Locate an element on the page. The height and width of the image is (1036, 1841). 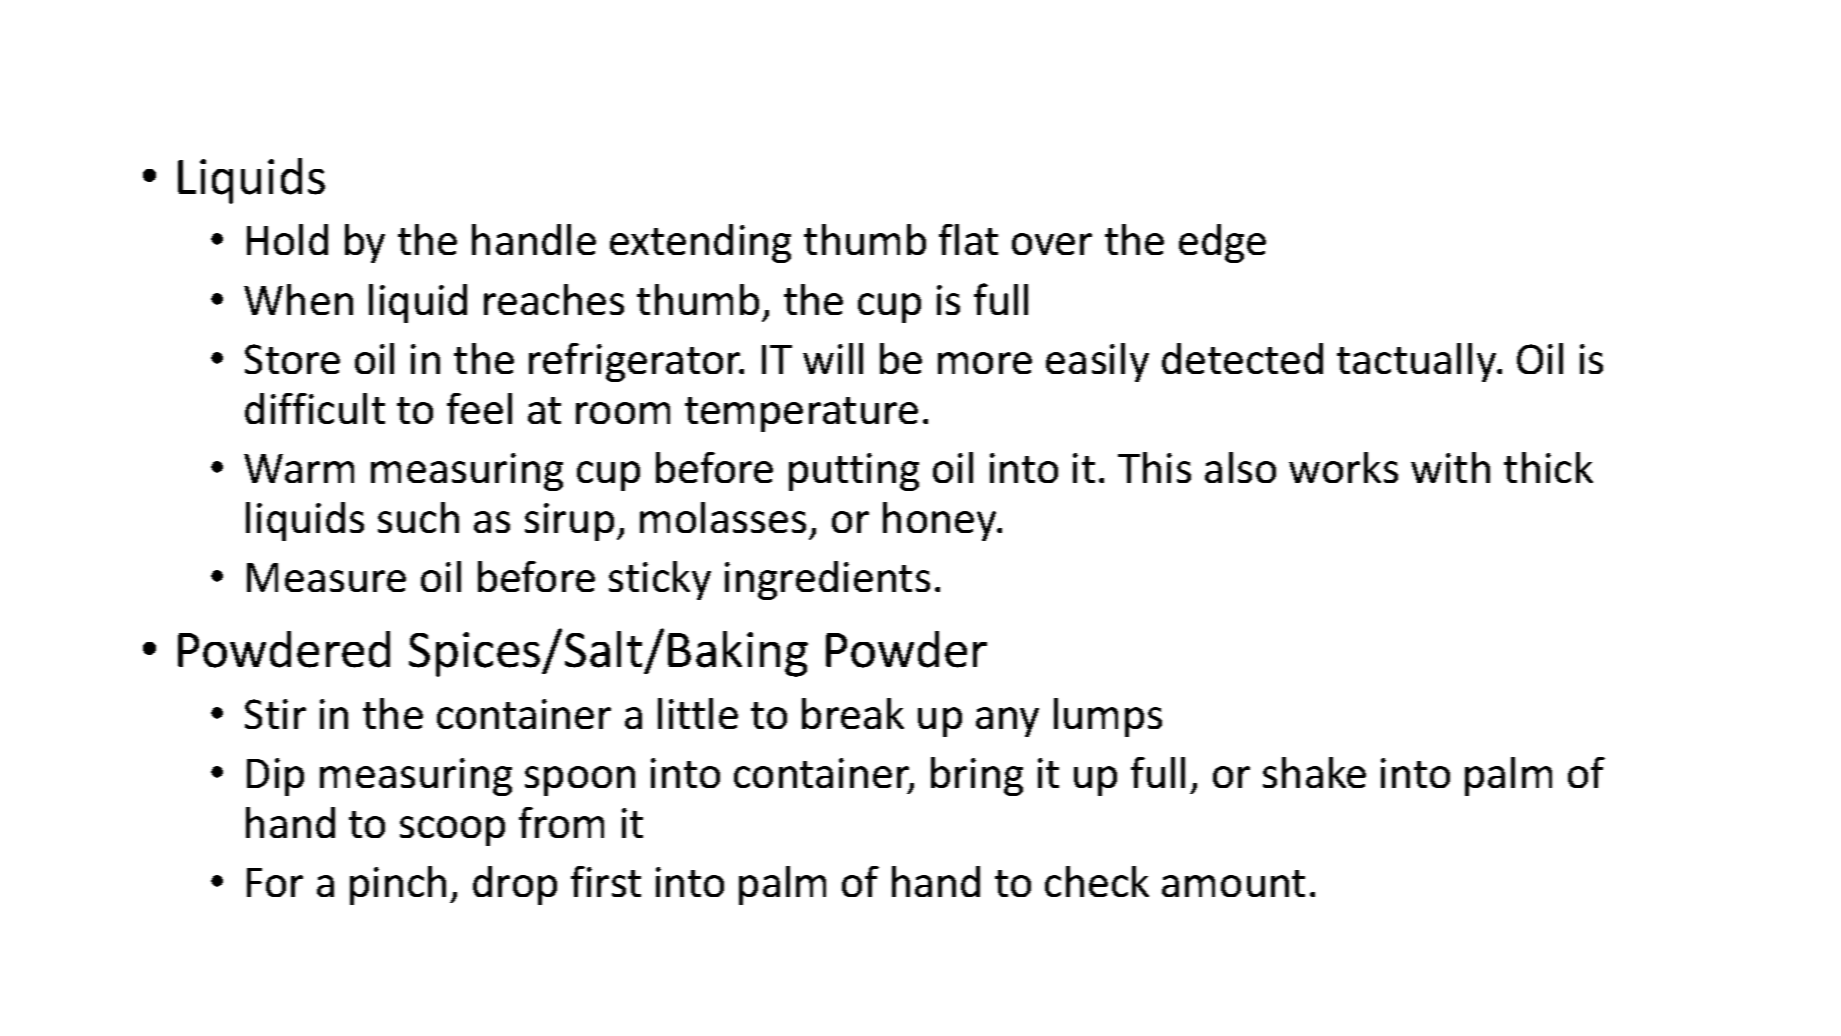
ingredients is located at coordinates (827, 580).
